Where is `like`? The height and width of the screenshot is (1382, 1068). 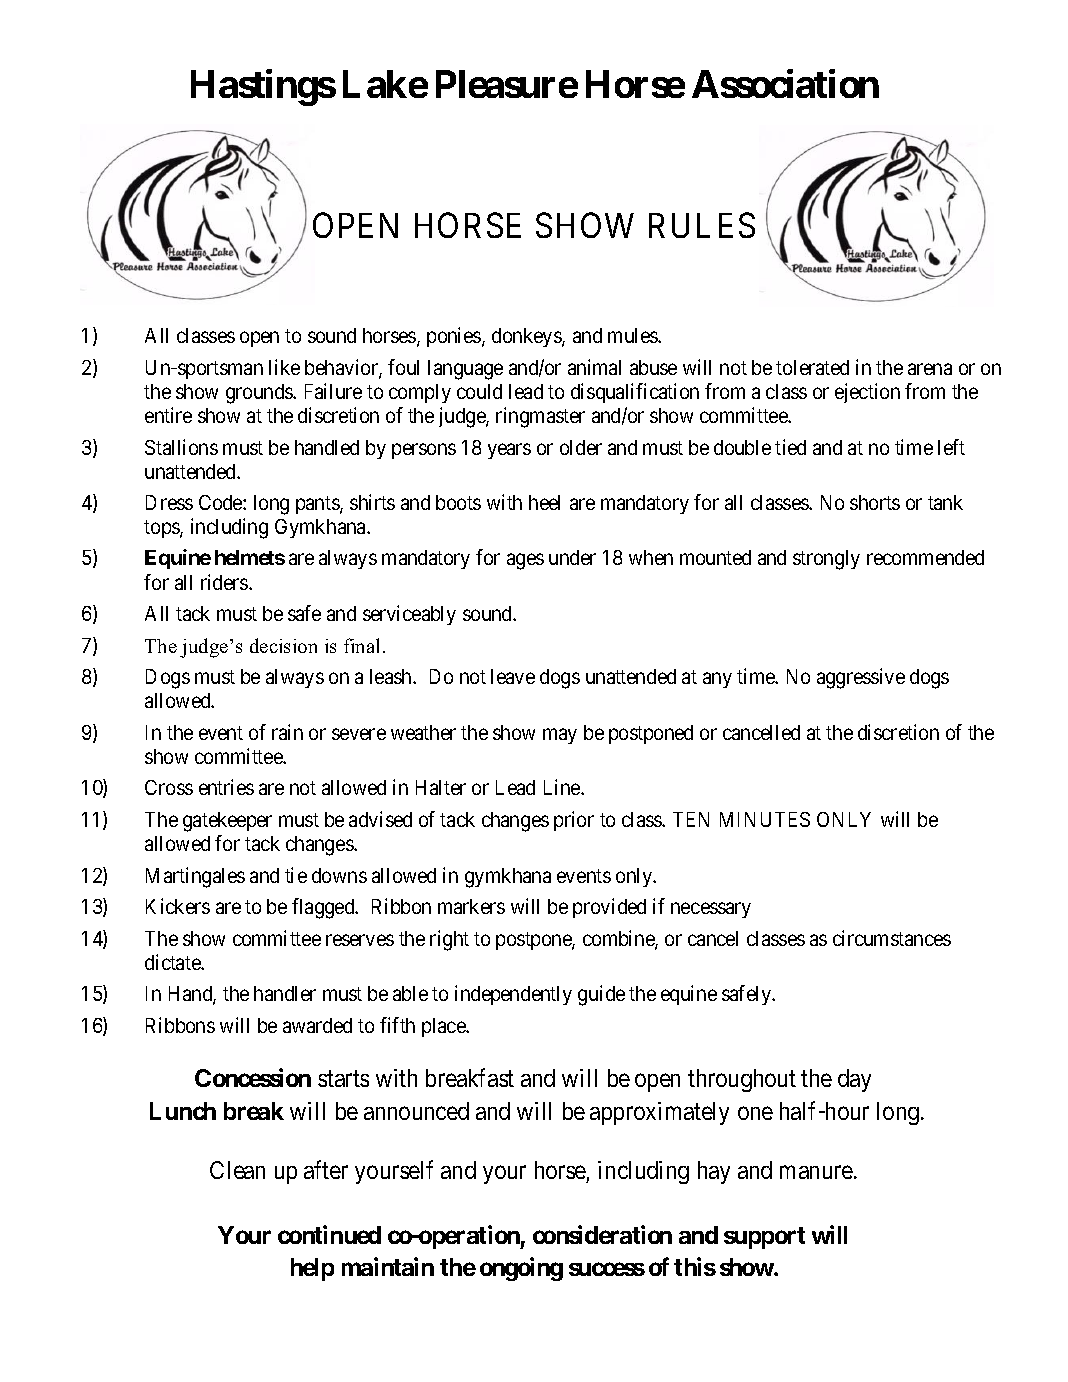 like is located at coordinates (284, 367).
